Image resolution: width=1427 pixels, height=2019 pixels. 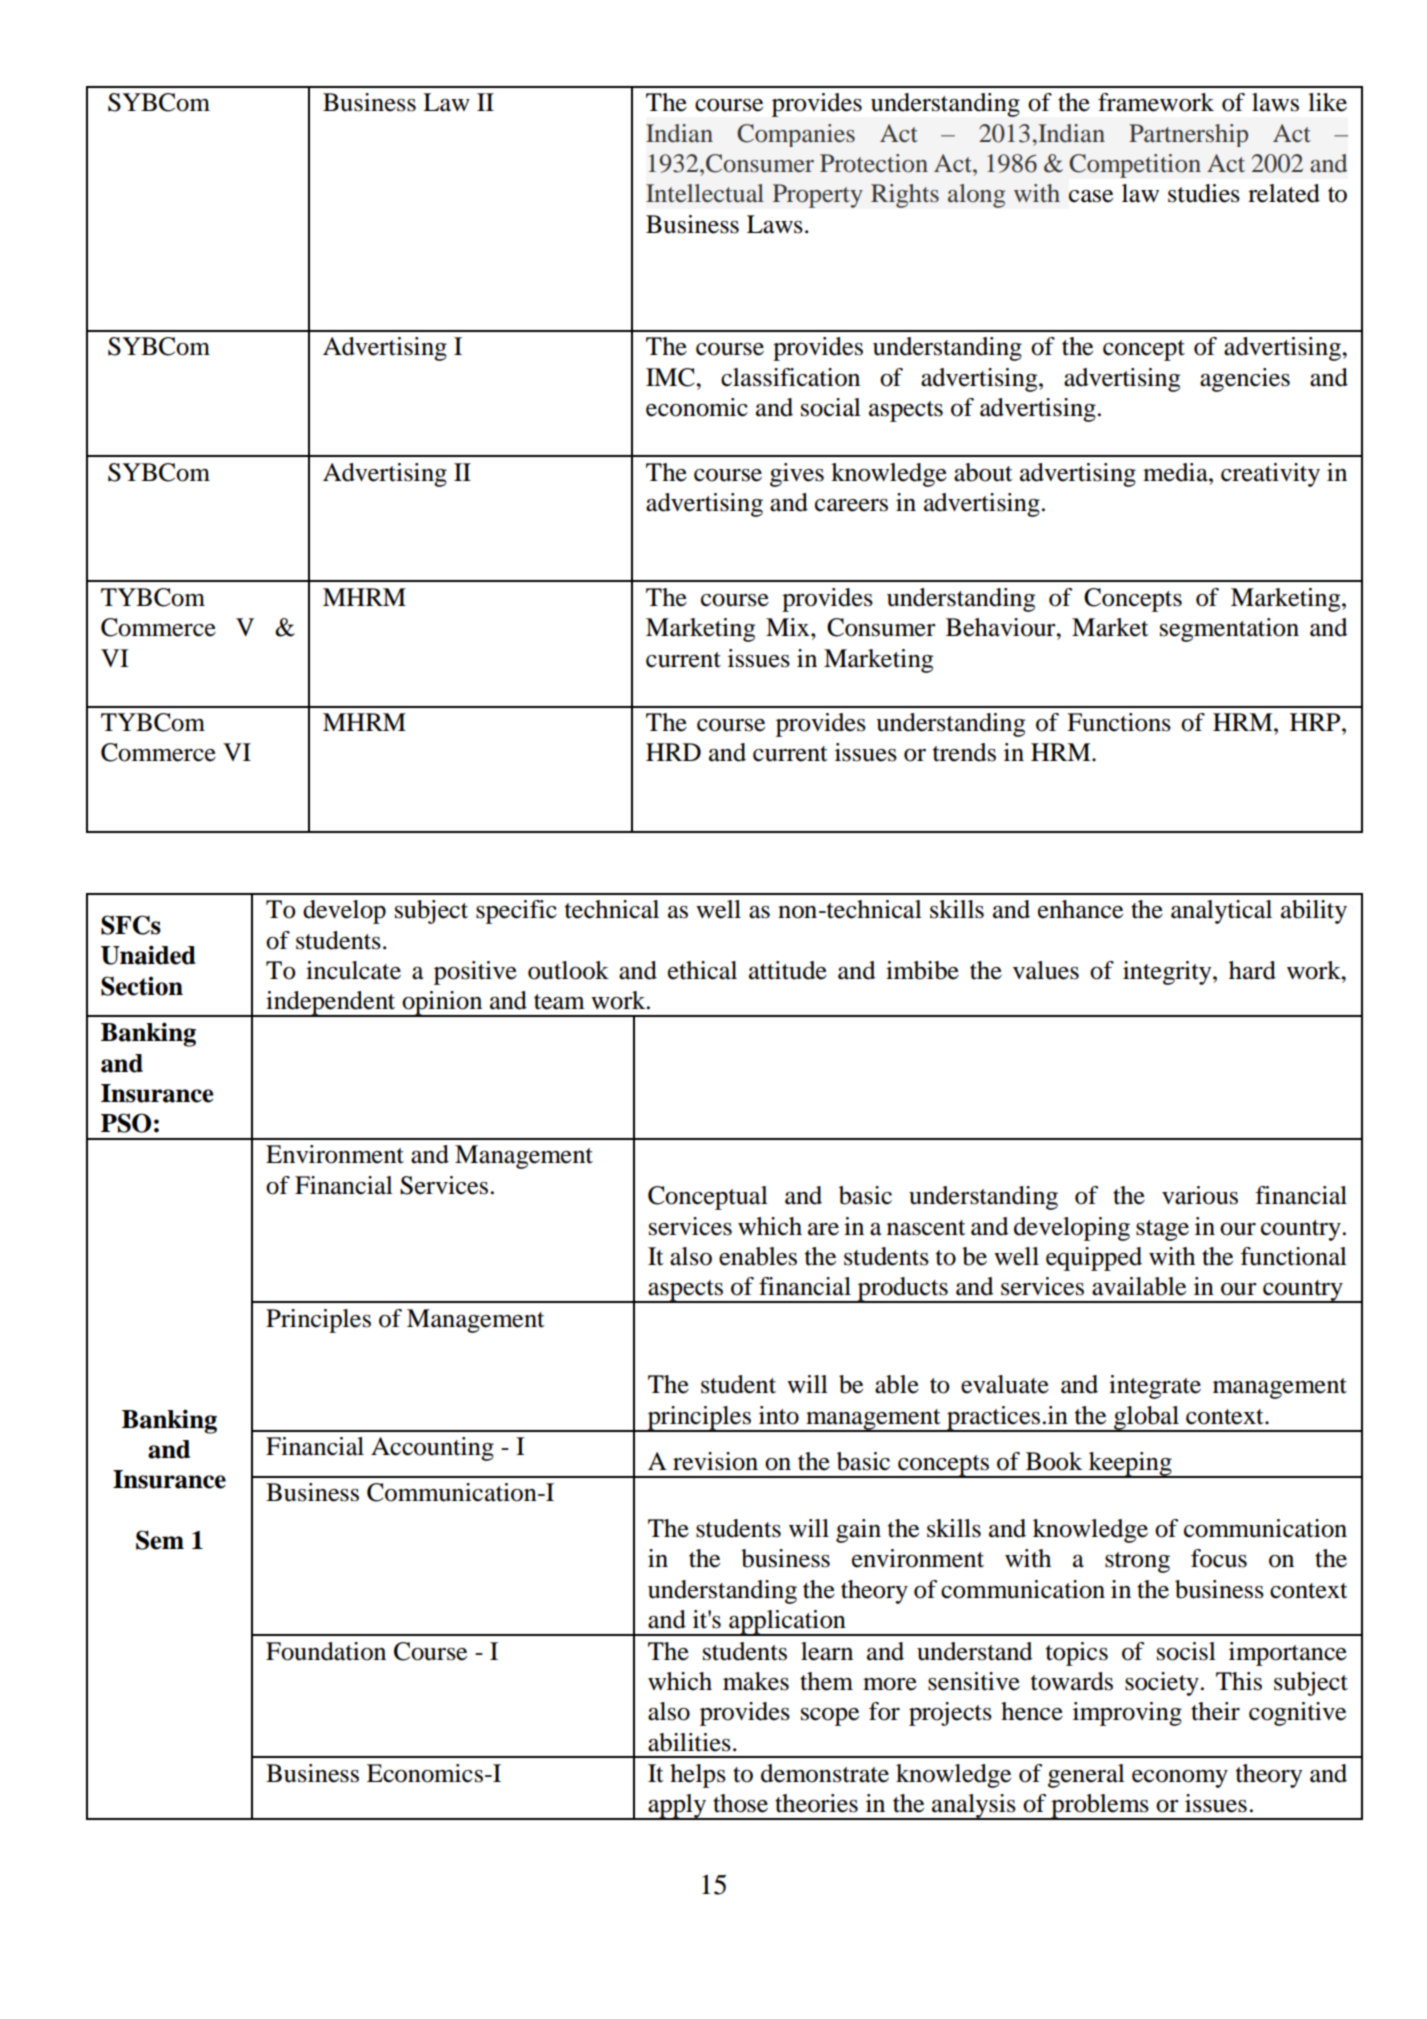 I want to click on ethical, so click(x=702, y=970).
